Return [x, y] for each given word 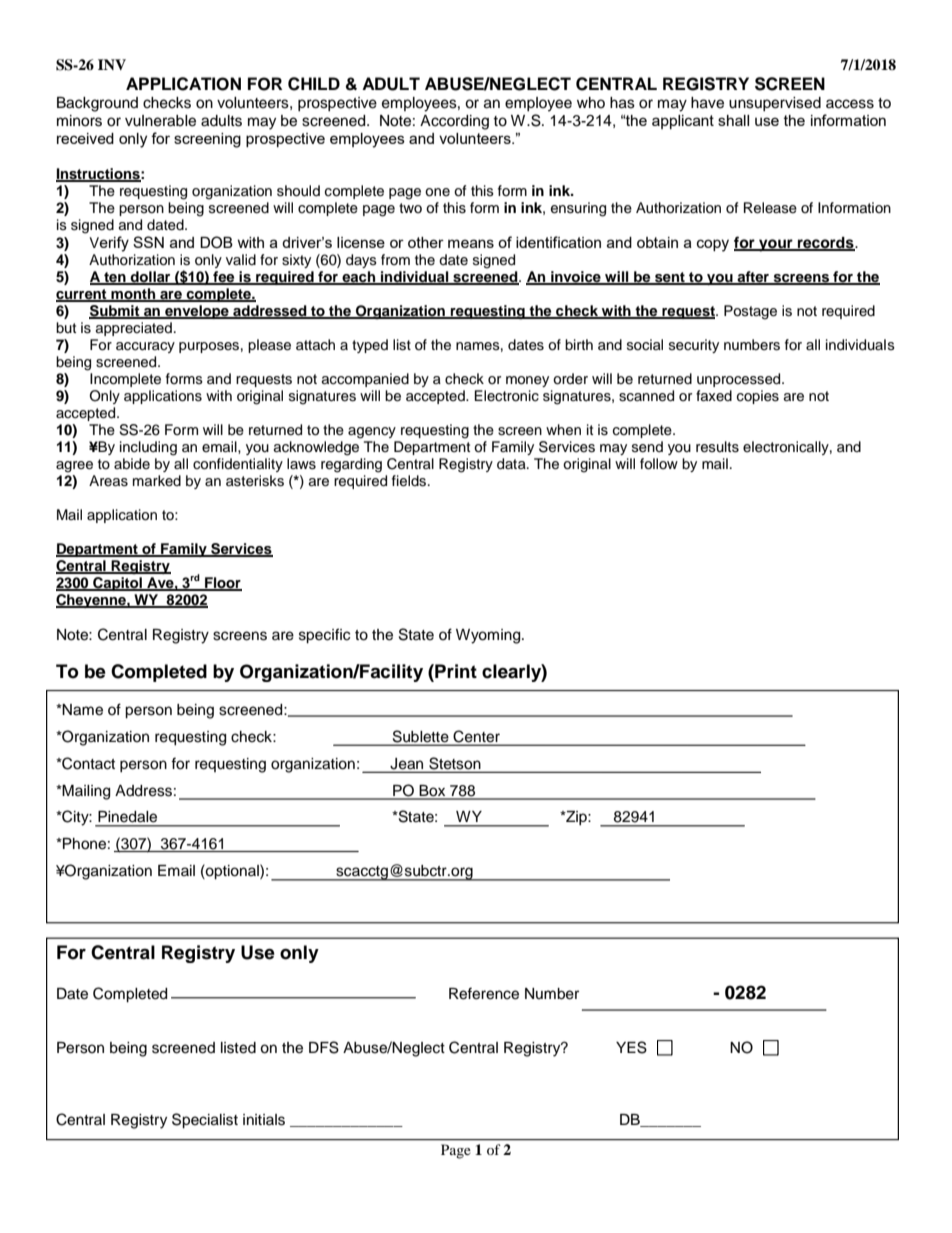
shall [733, 120]
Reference [484, 993]
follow [659, 464]
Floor [222, 584]
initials [264, 1120]
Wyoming [489, 636]
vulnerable [160, 121]
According [454, 122]
